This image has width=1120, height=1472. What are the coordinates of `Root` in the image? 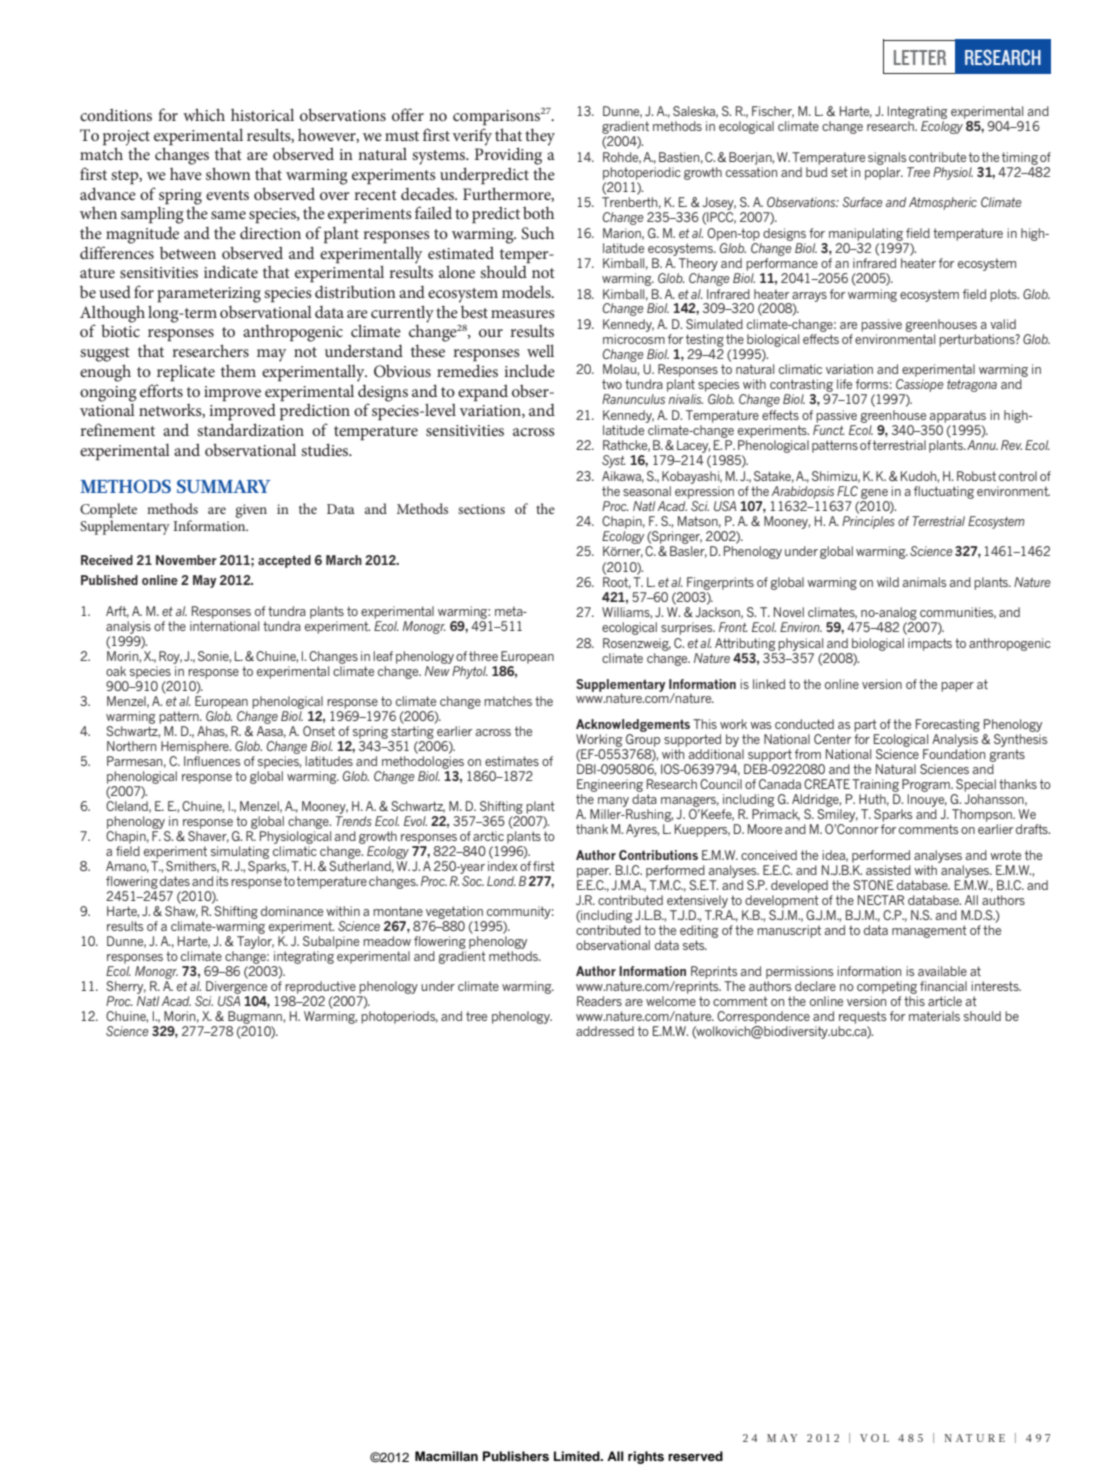 It's located at (617, 583).
